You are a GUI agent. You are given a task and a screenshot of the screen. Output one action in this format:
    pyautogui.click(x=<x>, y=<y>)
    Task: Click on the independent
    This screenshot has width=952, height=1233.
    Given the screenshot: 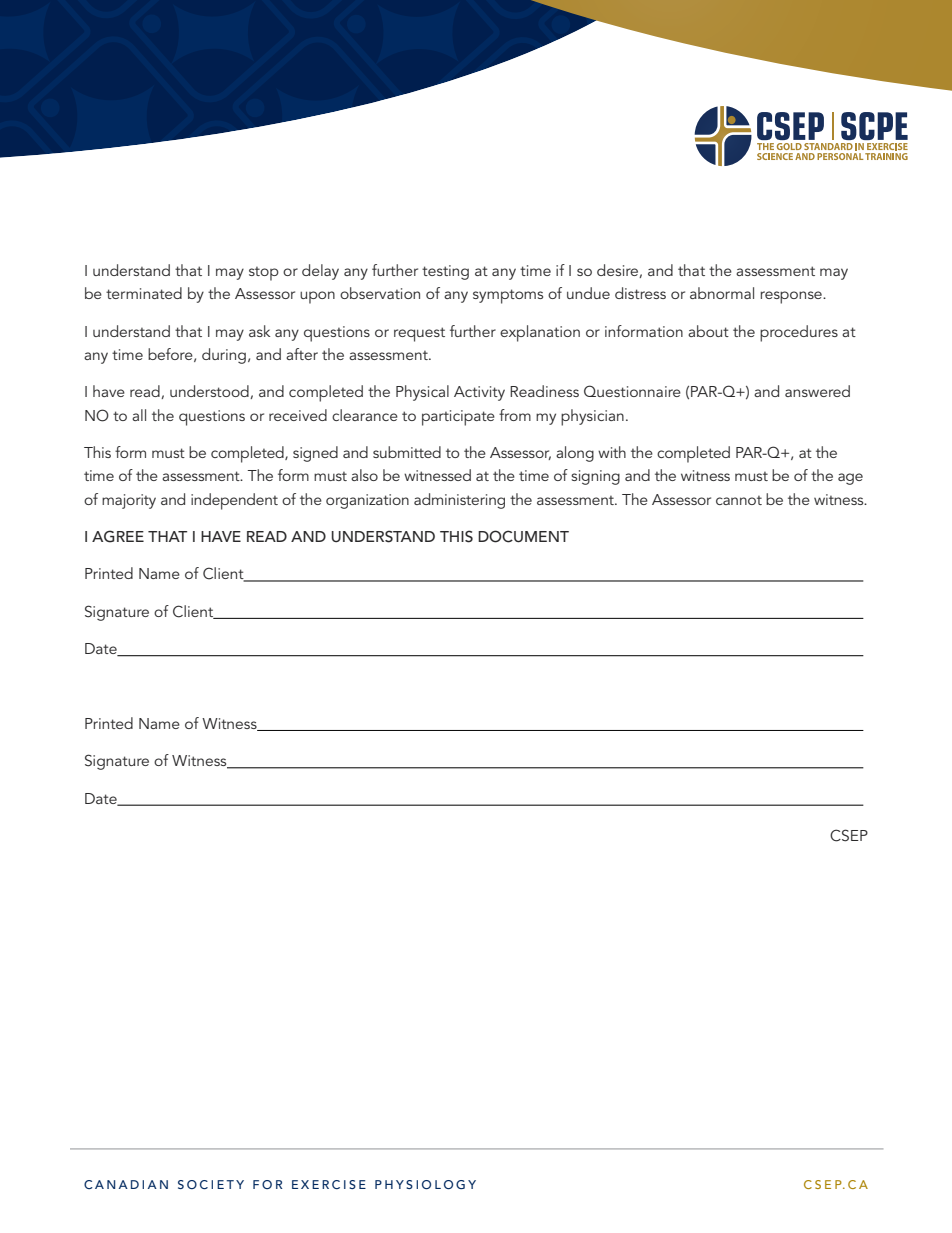 What is the action you would take?
    pyautogui.click(x=234, y=501)
